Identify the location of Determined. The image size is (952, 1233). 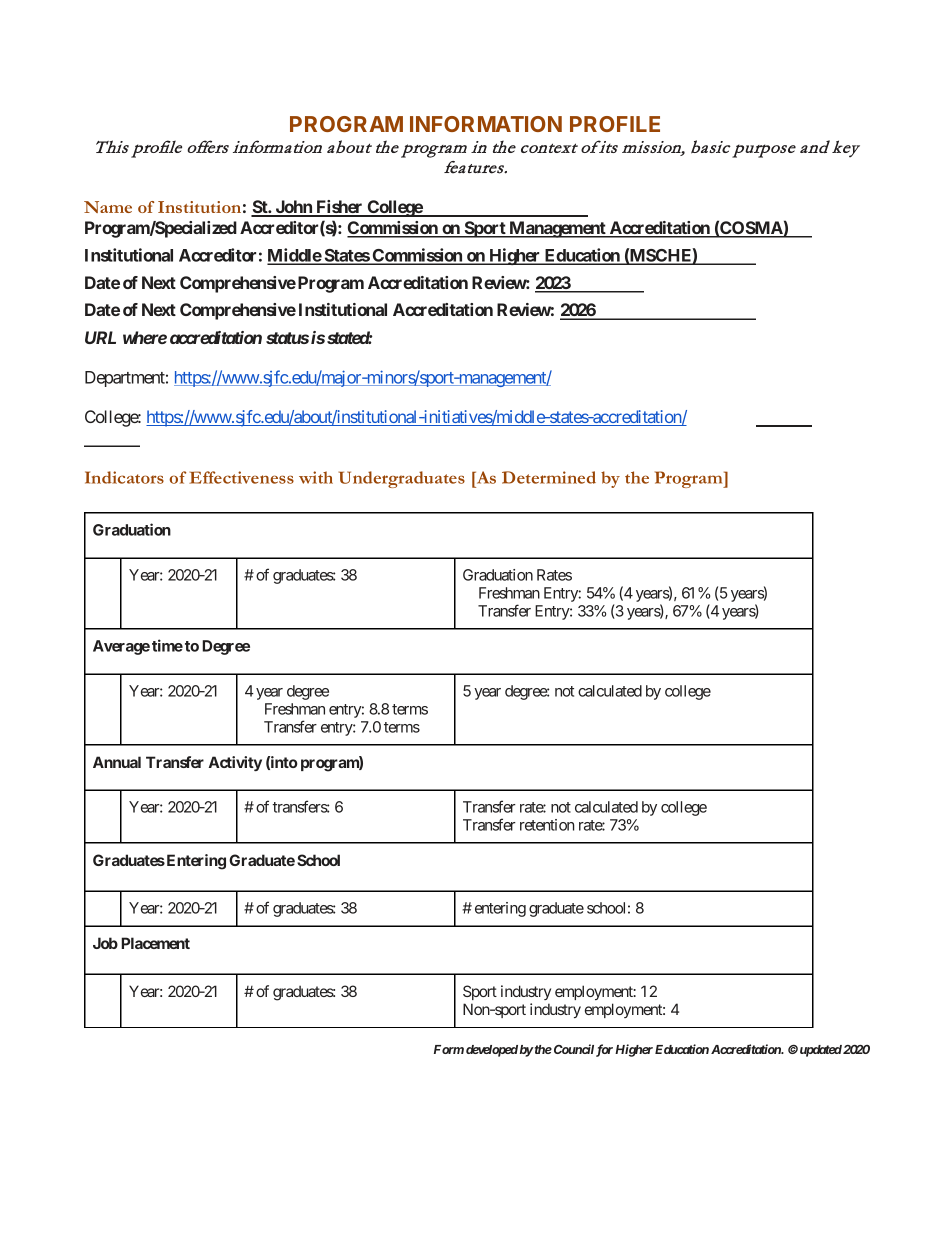
(549, 477).
